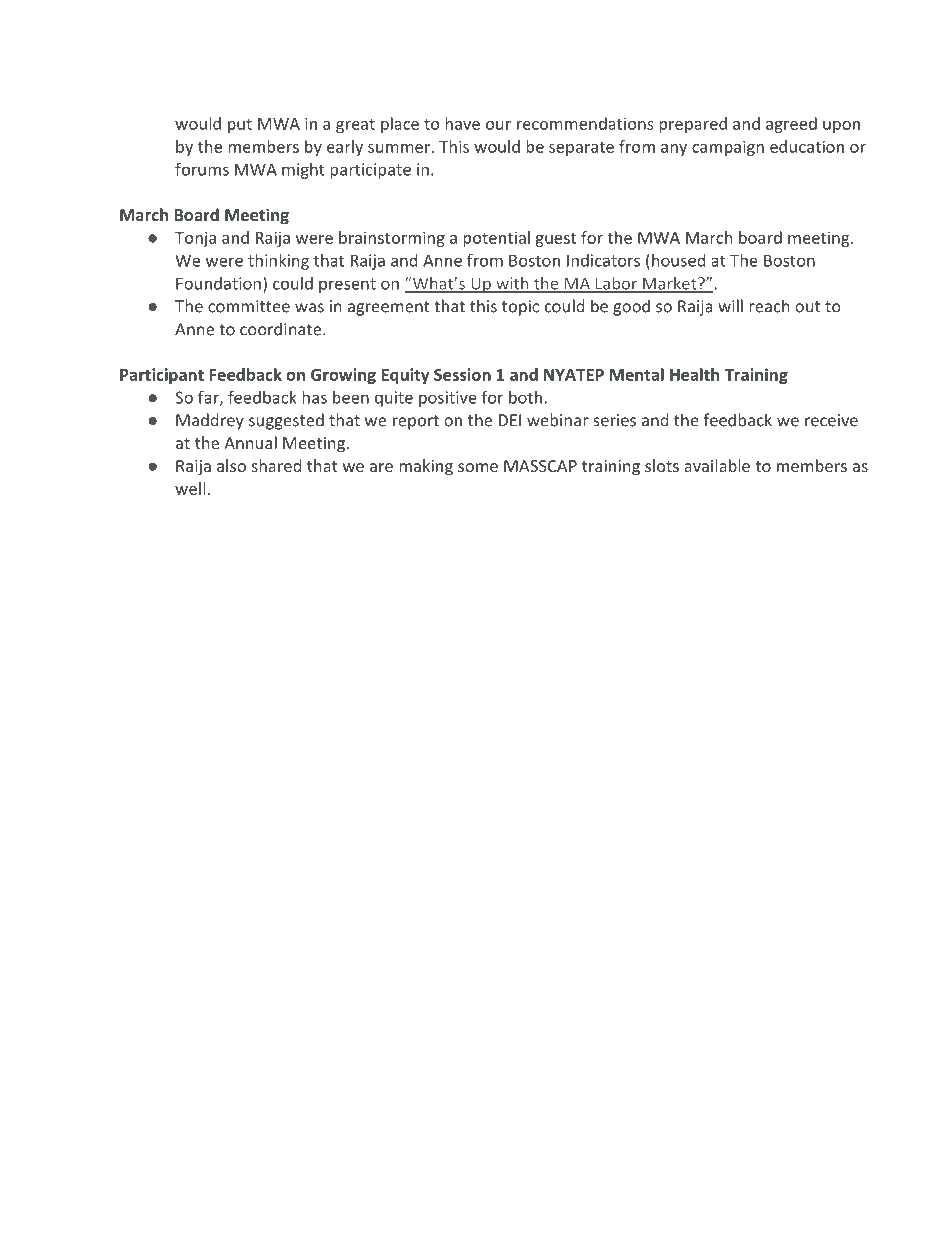  Describe the element at coordinates (240, 126) in the screenshot. I see `put` at that location.
